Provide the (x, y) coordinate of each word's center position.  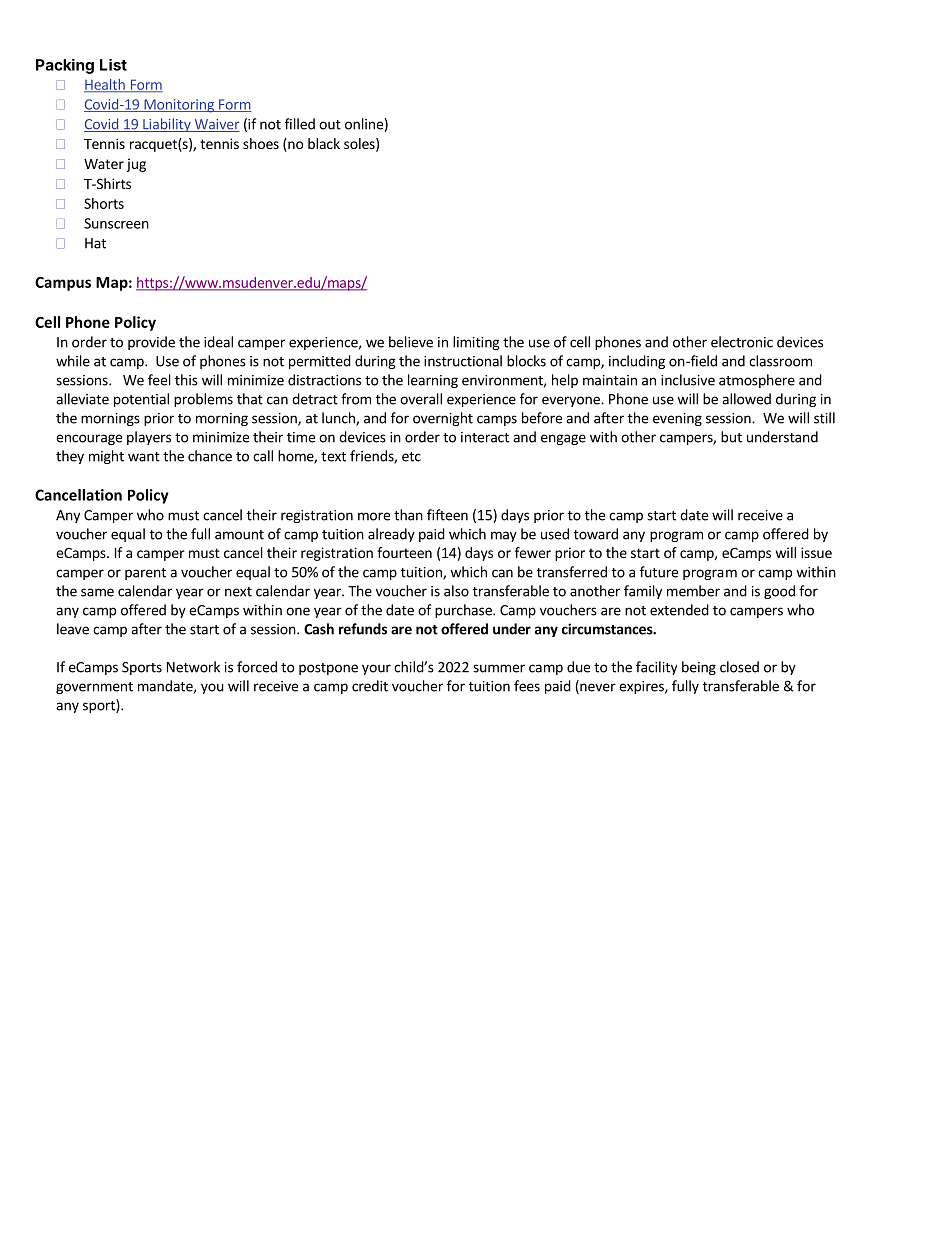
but (731, 437)
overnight (443, 419)
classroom (780, 361)
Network (193, 667)
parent (145, 574)
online (364, 124)
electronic (742, 342)
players (149, 438)
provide (151, 343)
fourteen (404, 552)
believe (411, 342)
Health (105, 85)
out (330, 125)
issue (816, 552)
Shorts (104, 203)
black (324, 143)
